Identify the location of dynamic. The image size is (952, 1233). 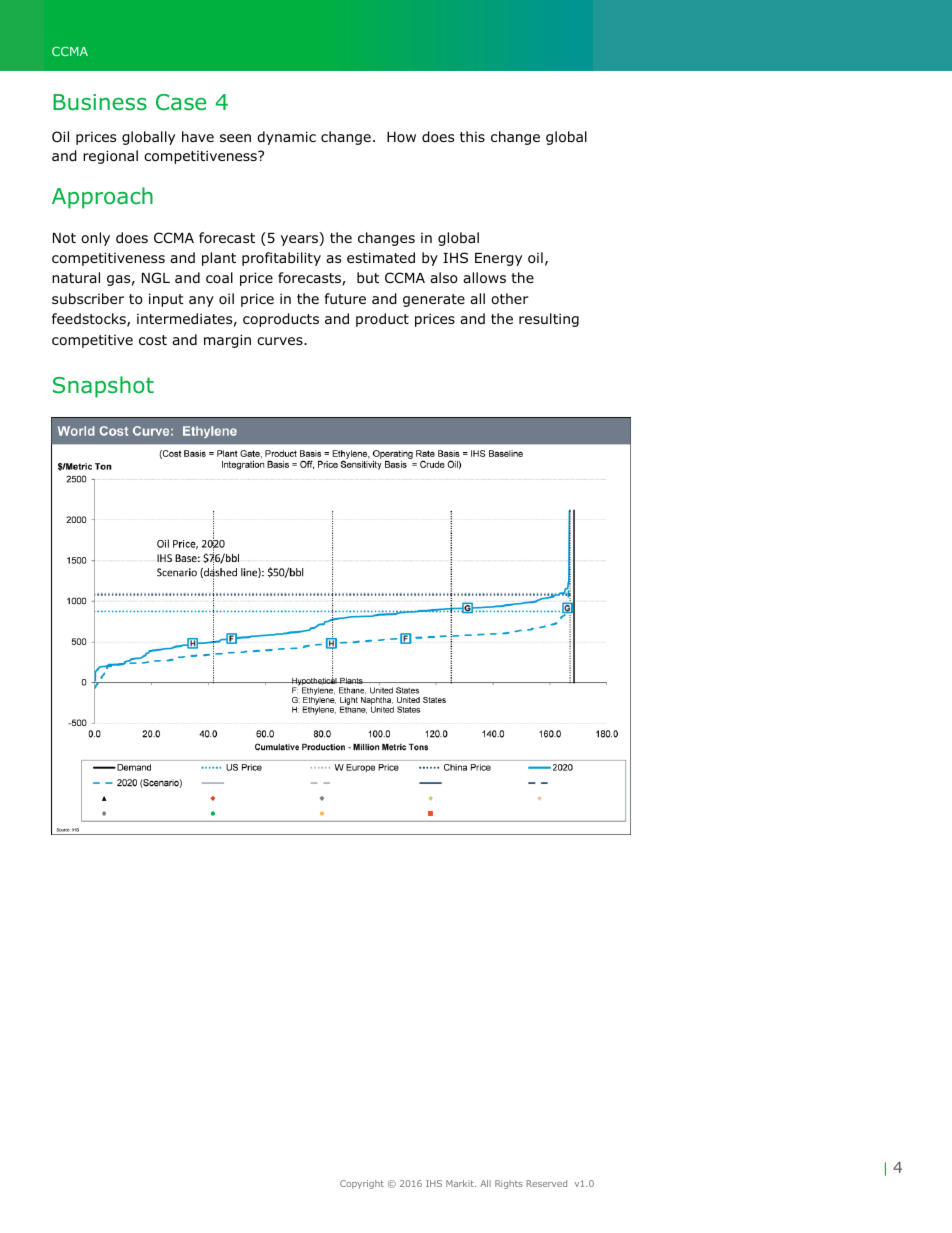
(286, 138).
